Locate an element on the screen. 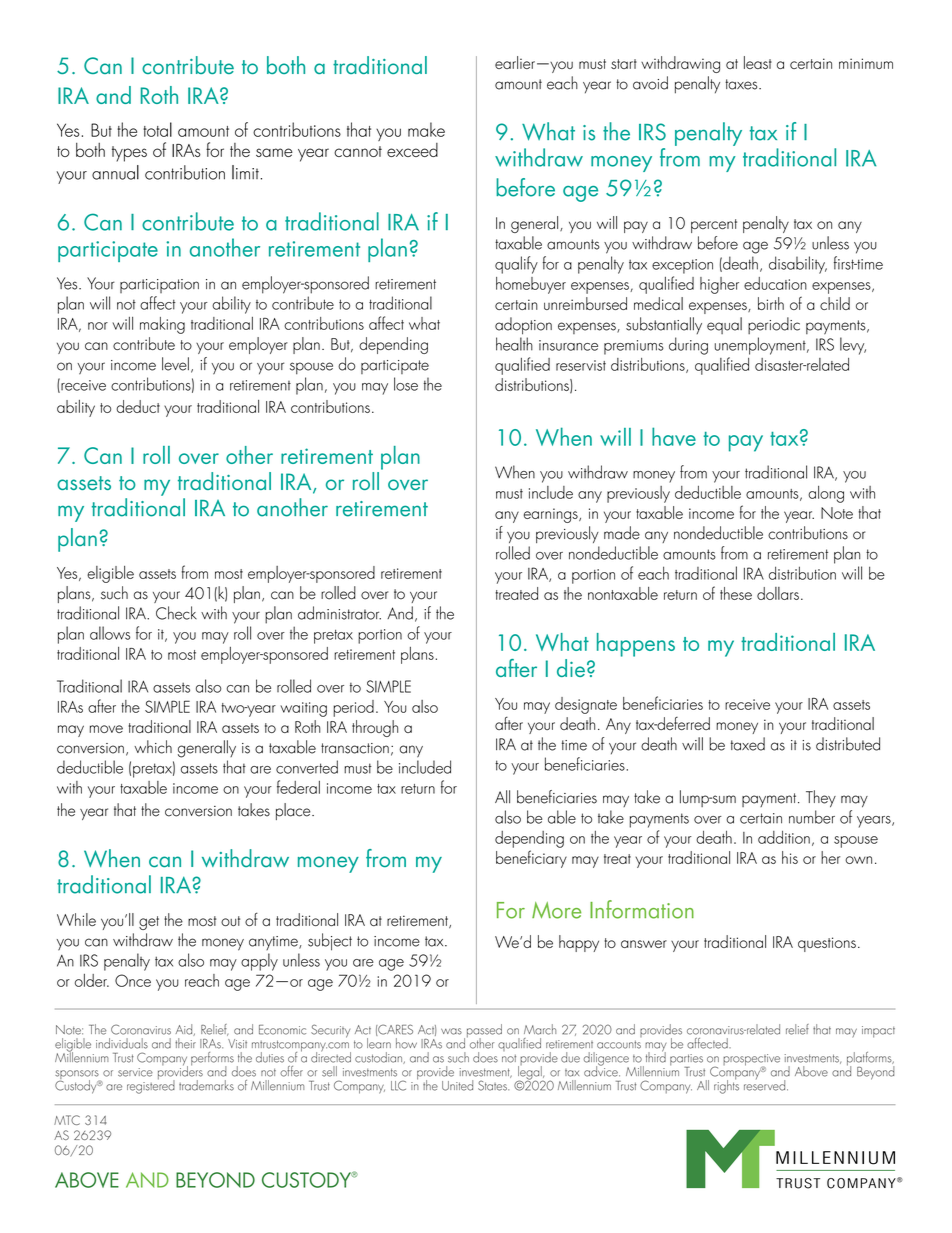  registered is located at coordinates (151, 1085).
